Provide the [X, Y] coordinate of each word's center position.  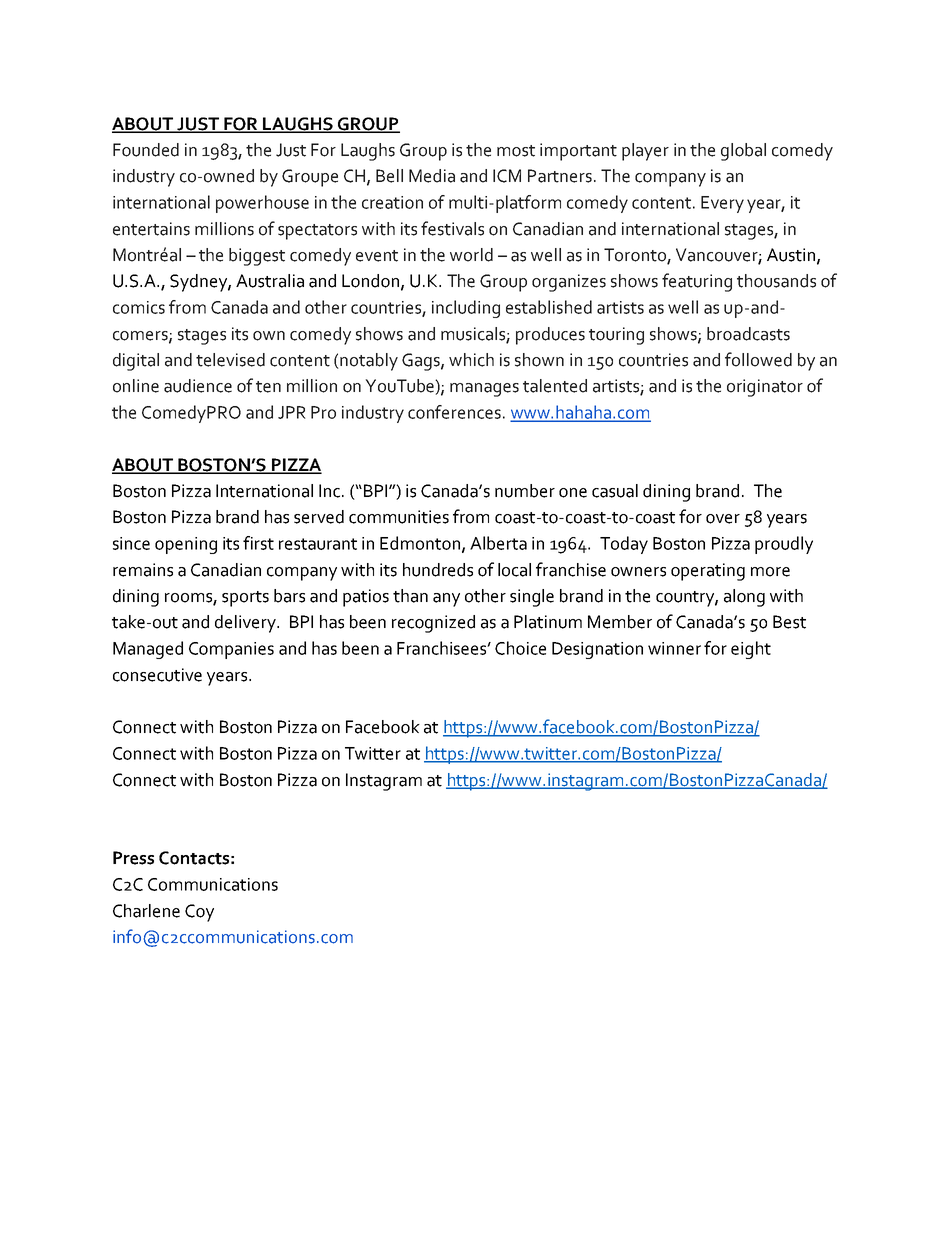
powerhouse [262, 204]
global [743, 152]
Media [432, 176]
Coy [199, 913]
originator [765, 388]
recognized [433, 624]
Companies [231, 650]
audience [198, 386]
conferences [454, 412]
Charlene [146, 911]
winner [674, 648]
